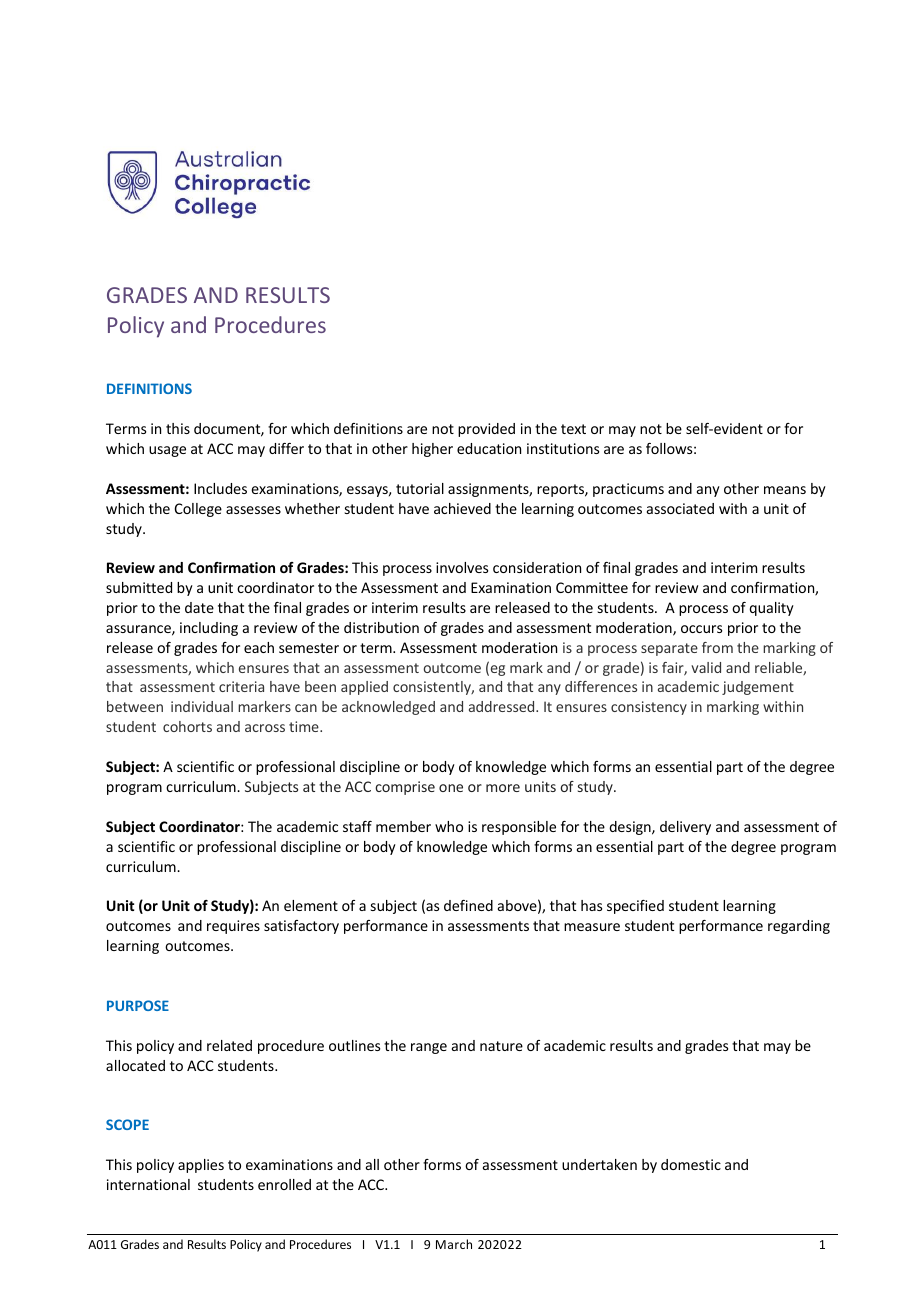 Image resolution: width=924 pixels, height=1307 pixels. I want to click on education, so click(489, 448).
